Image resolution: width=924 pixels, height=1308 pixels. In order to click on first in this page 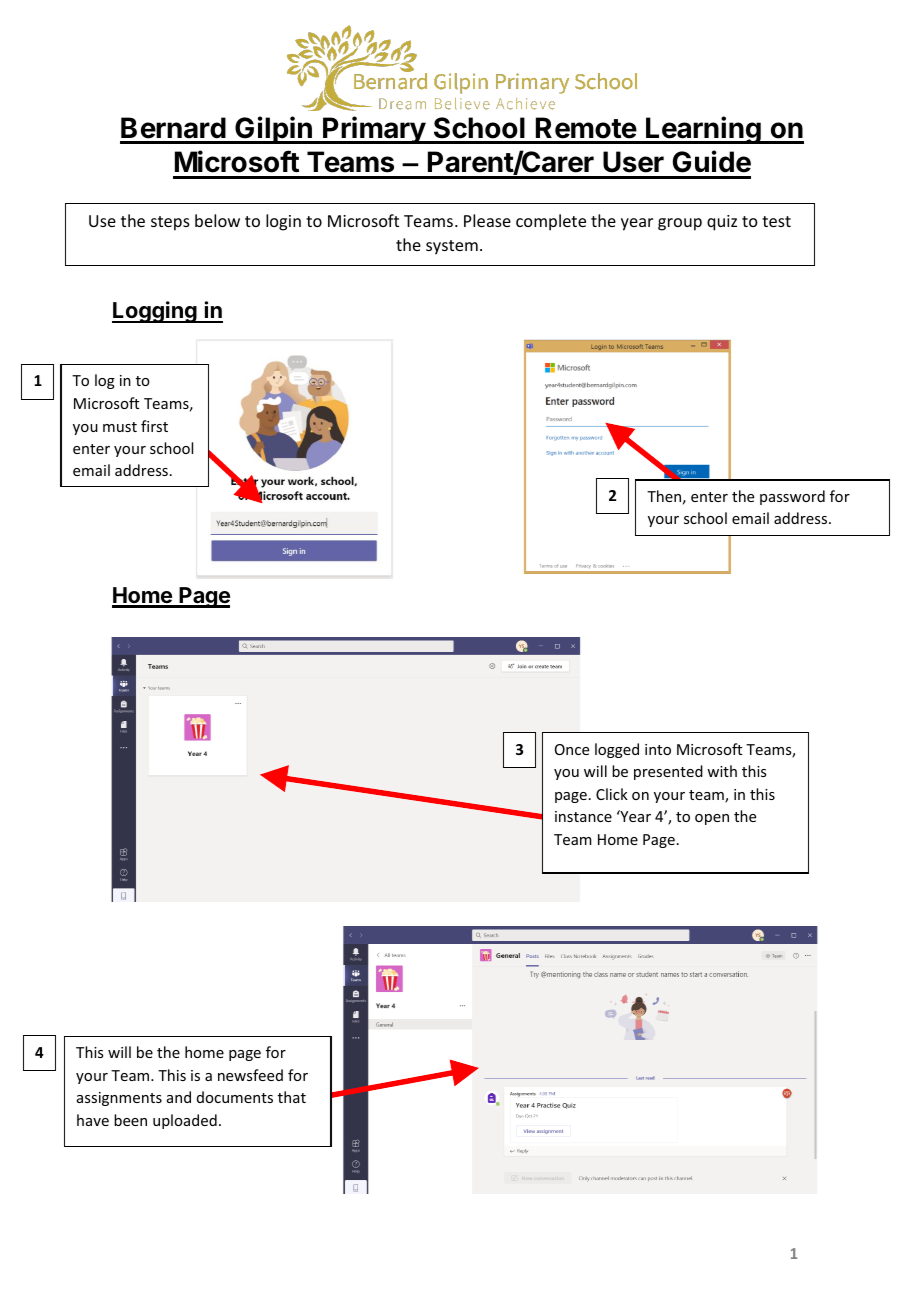, I will do `click(154, 426)`.
